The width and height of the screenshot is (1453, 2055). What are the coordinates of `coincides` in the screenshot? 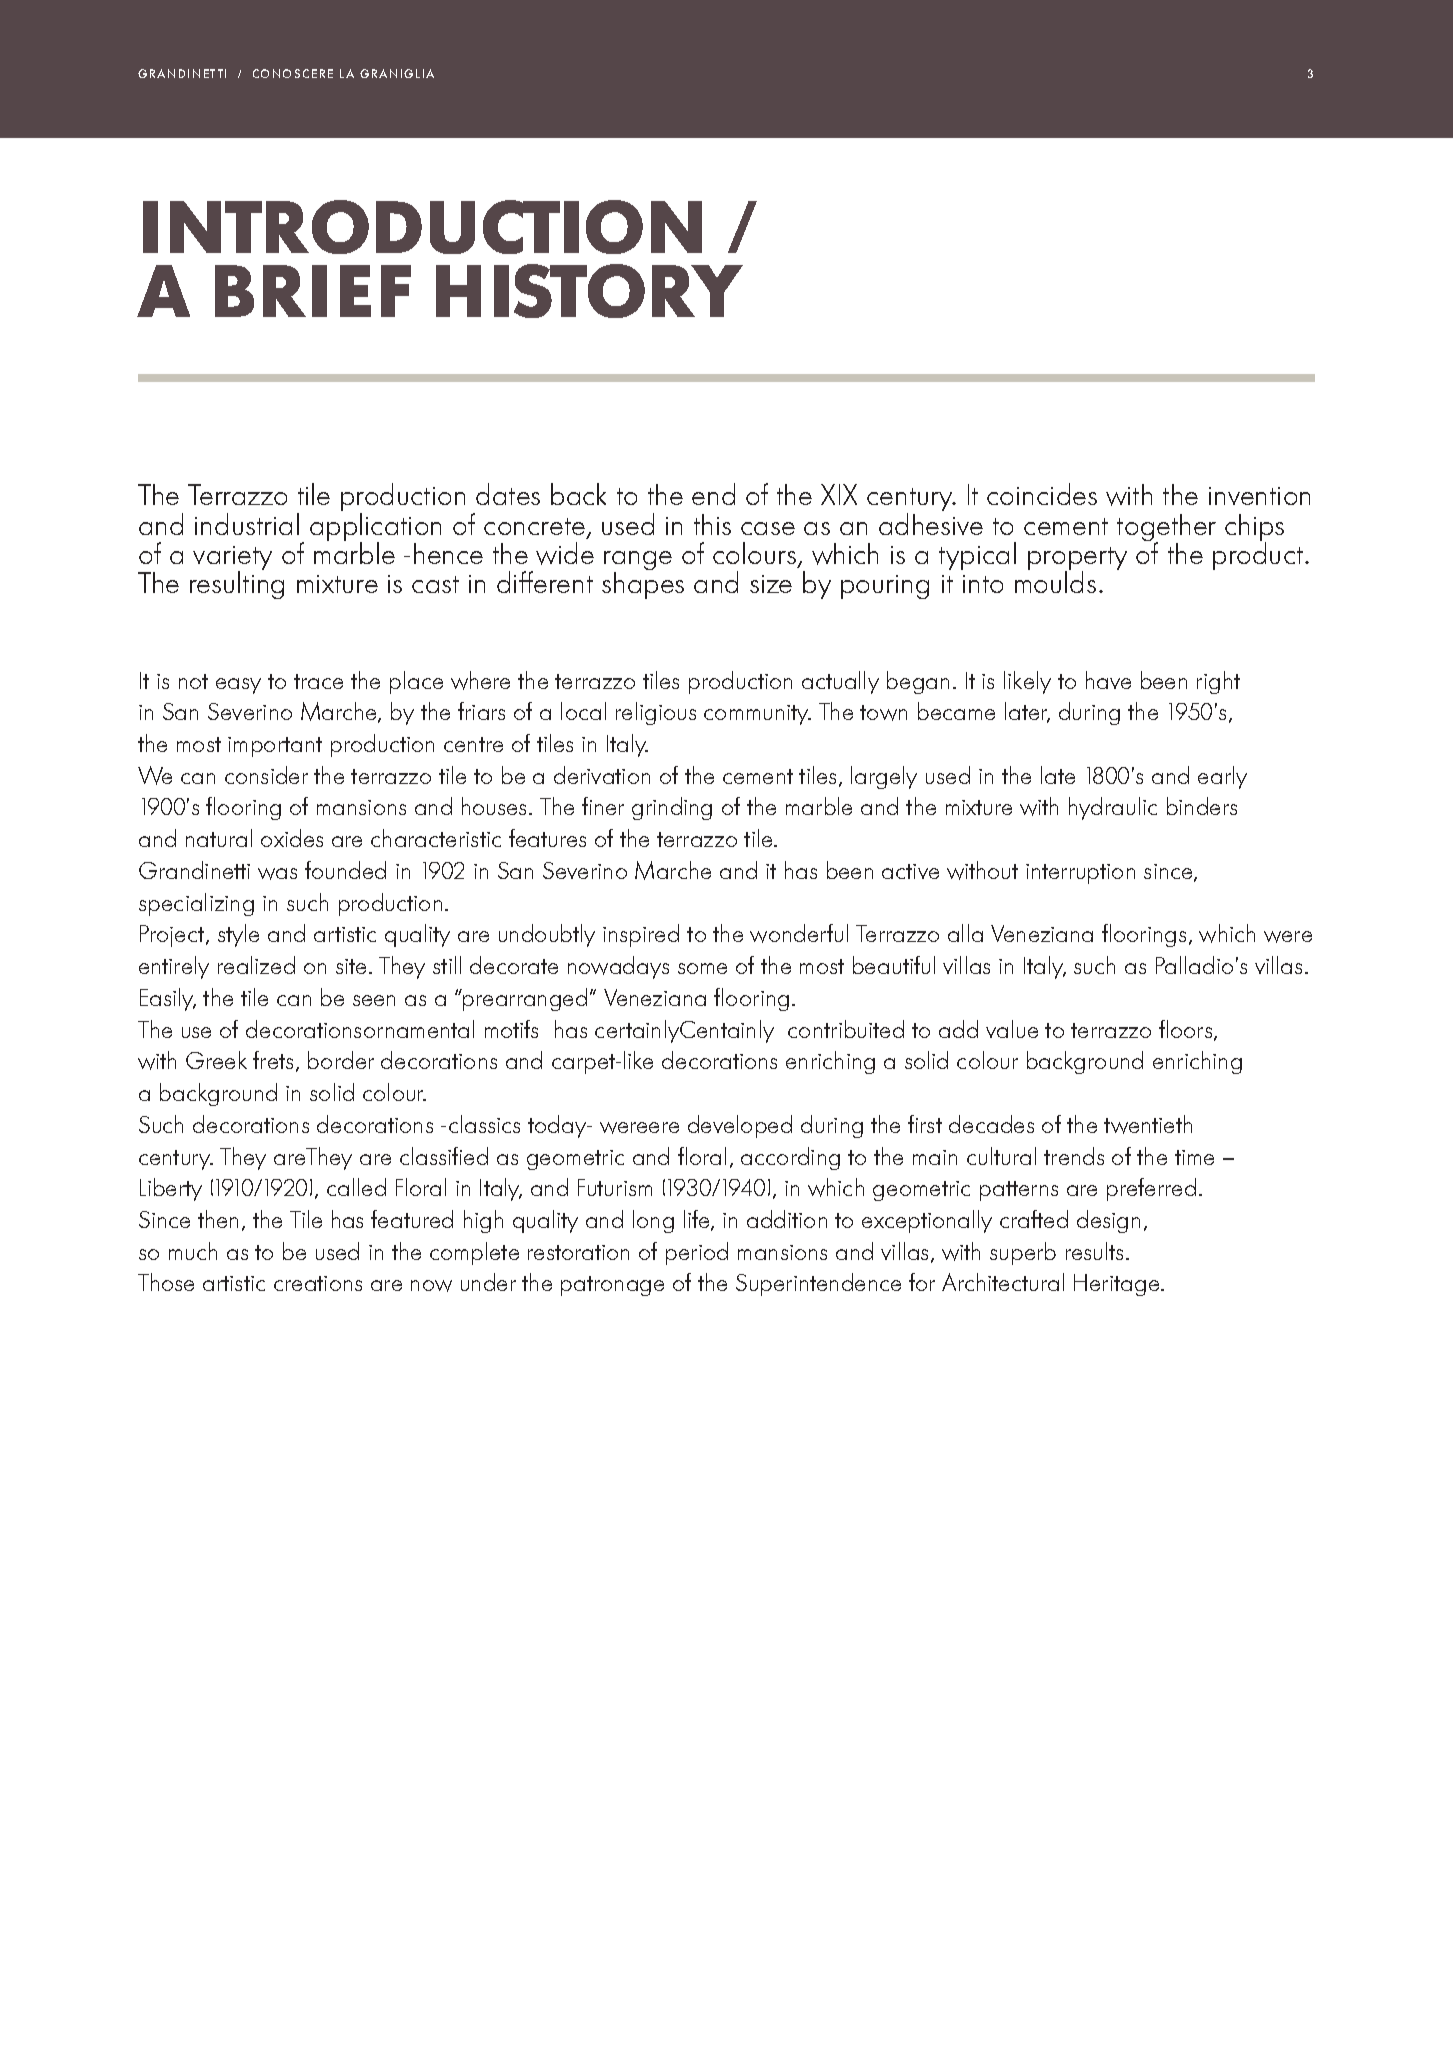 It's located at (1042, 494).
